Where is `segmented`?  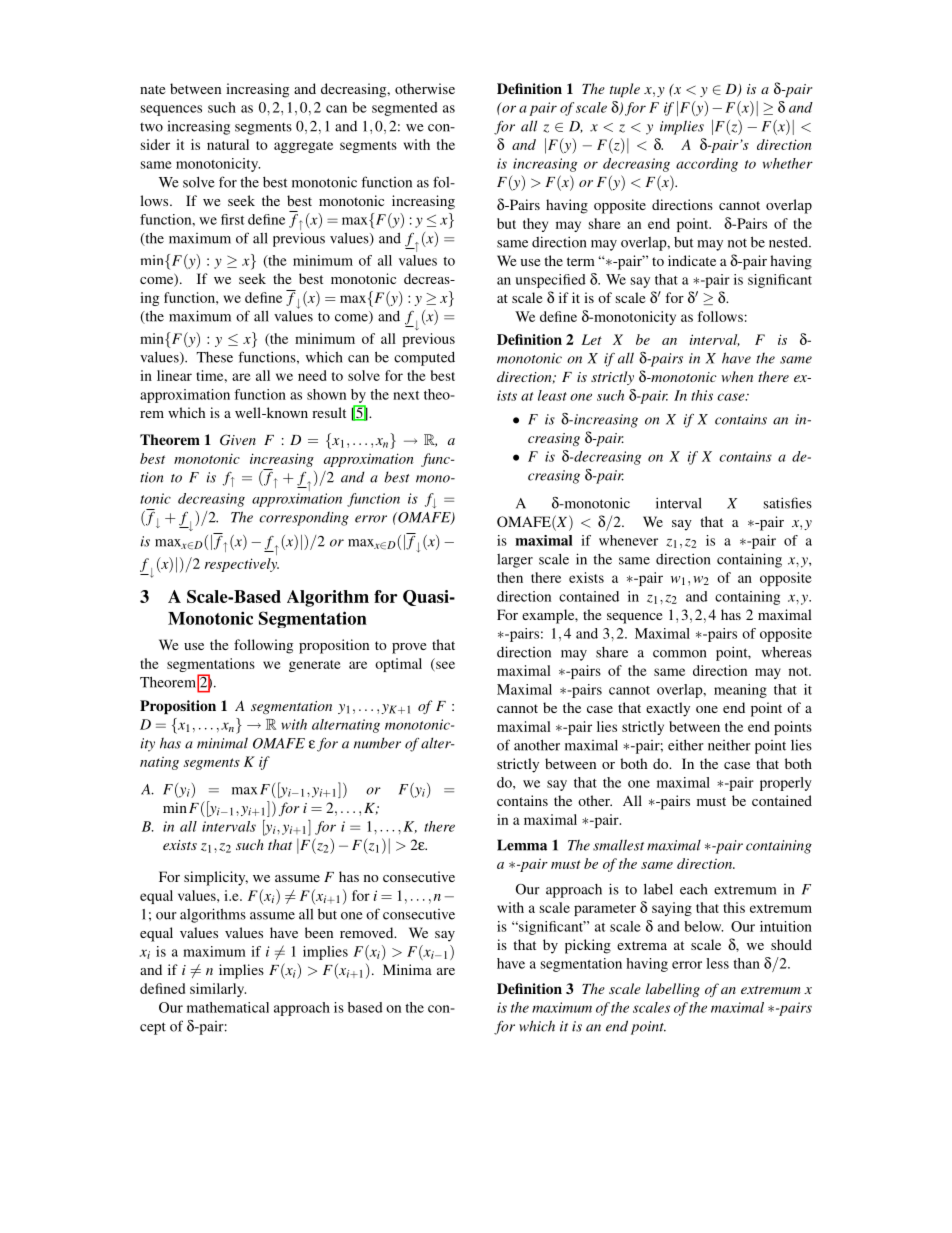 segmented is located at coordinates (405, 109).
